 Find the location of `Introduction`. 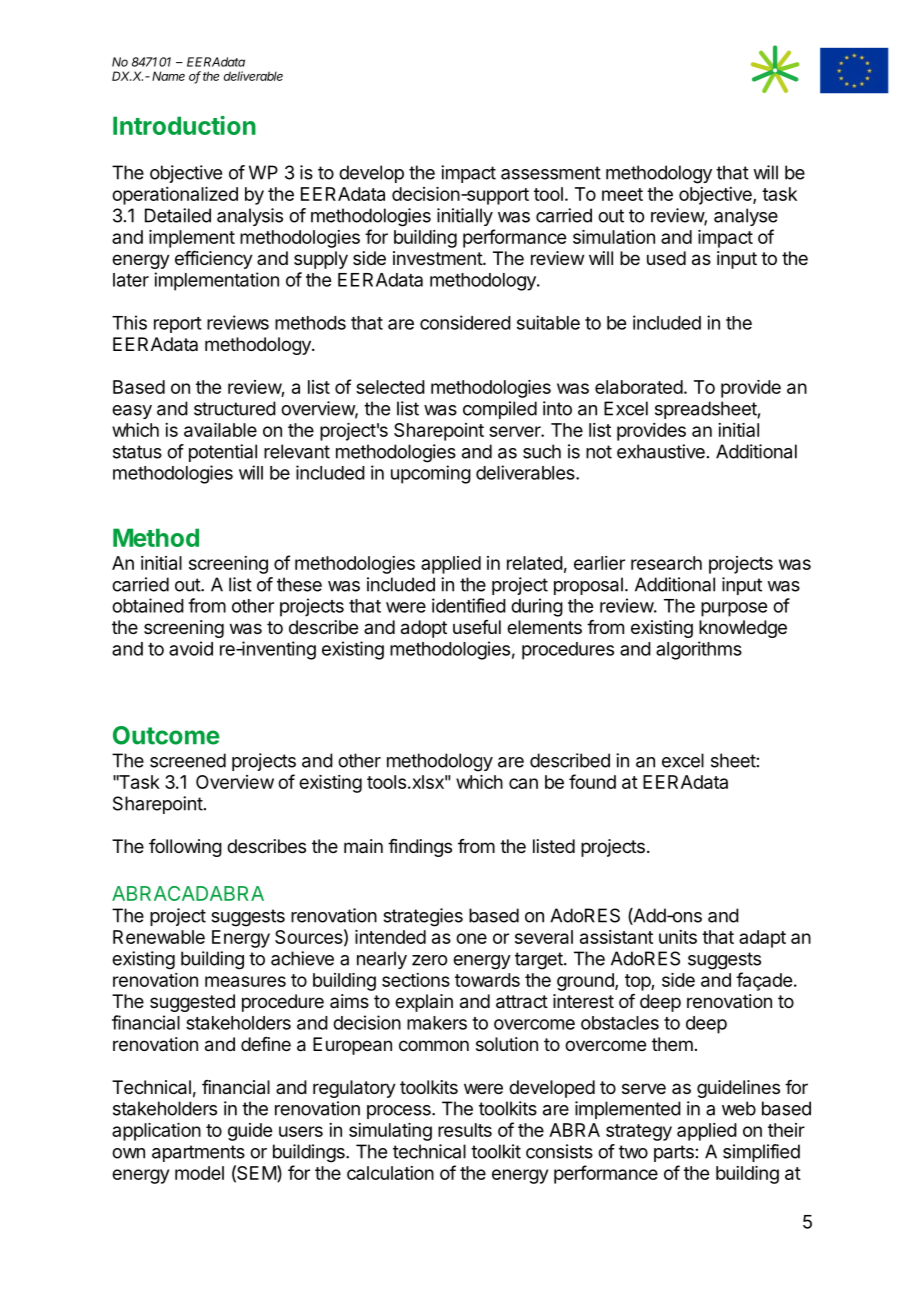

Introduction is located at coordinates (184, 125).
